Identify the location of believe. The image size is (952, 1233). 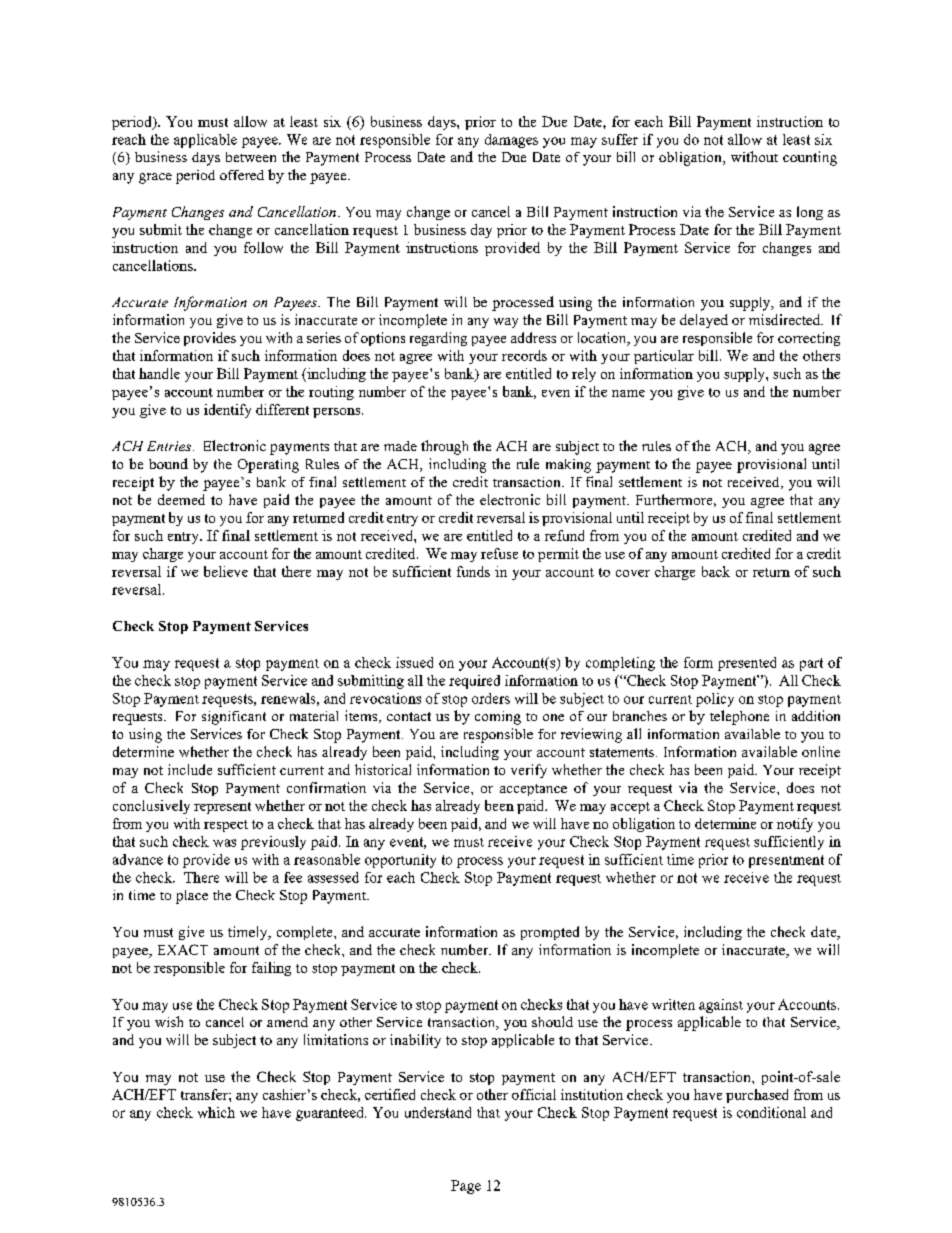
(226, 571).
